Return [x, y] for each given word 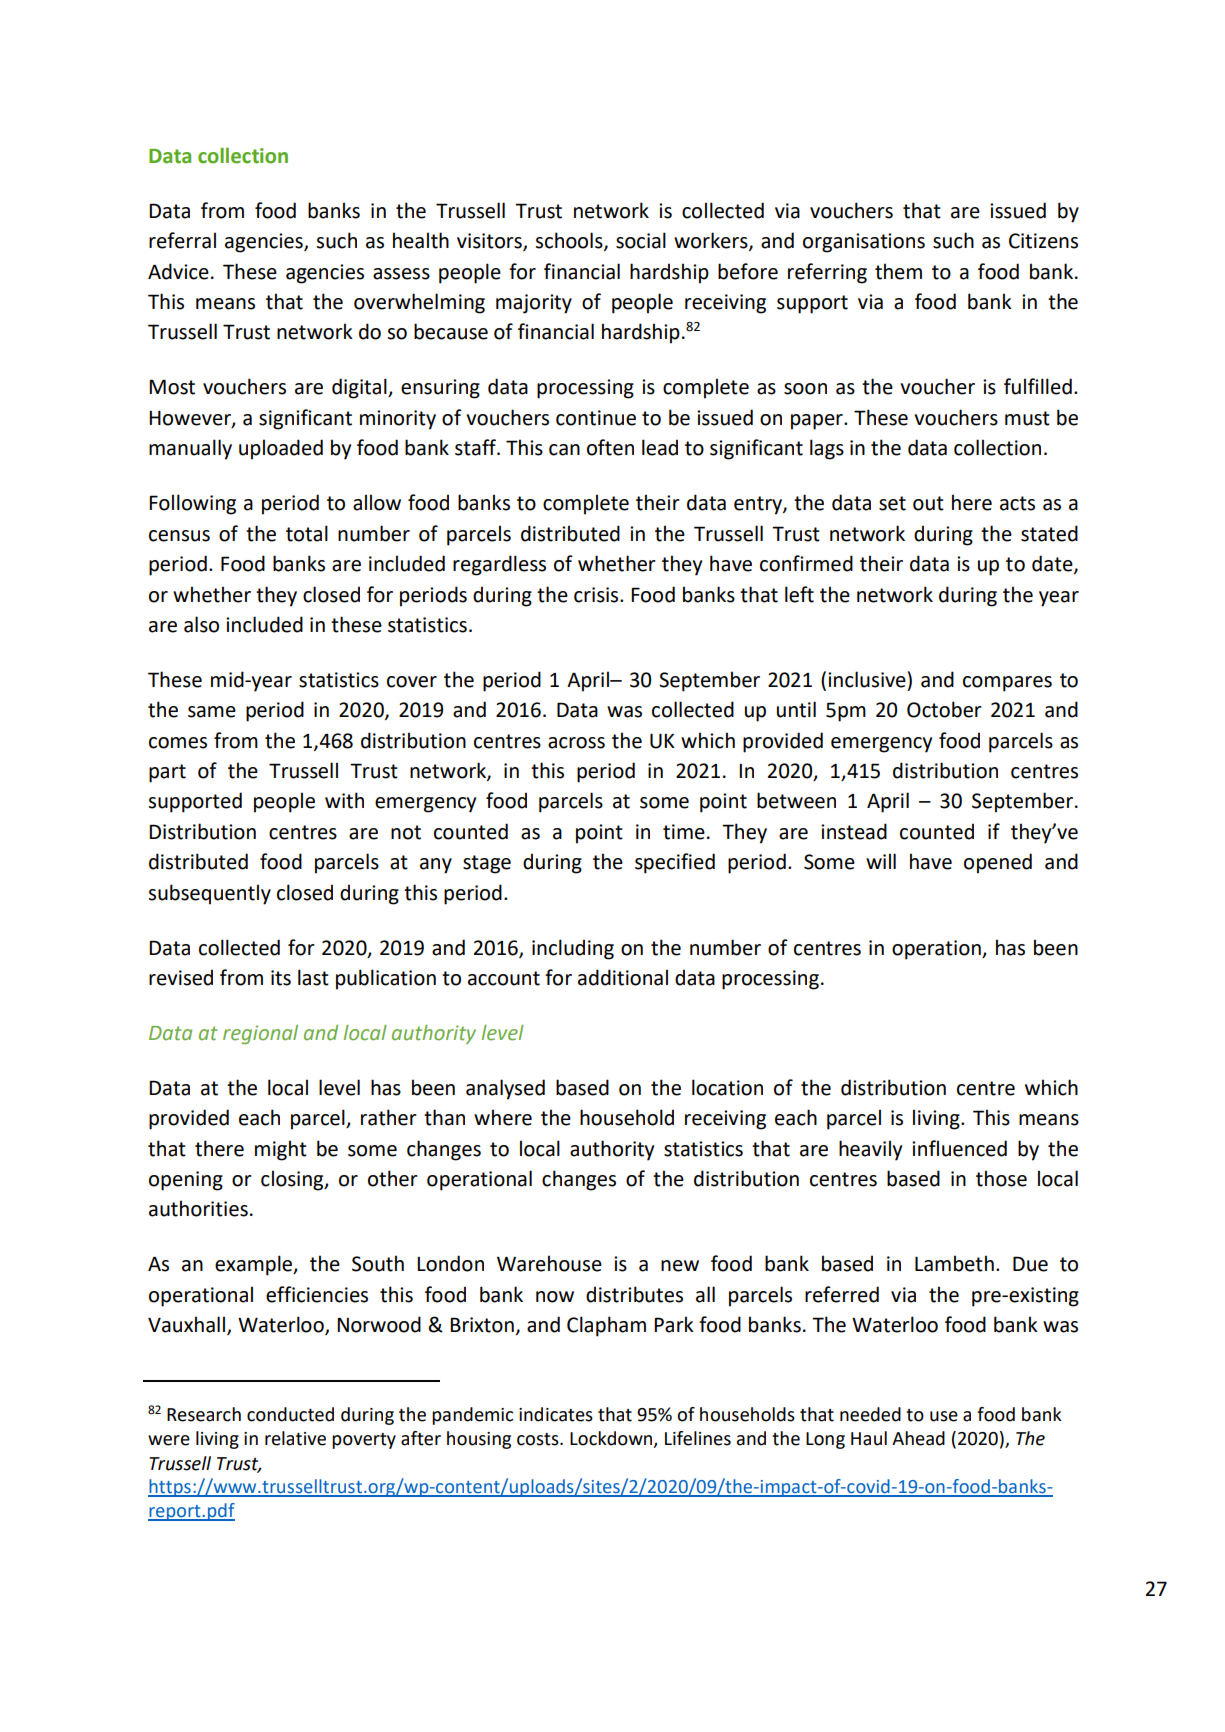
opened [998, 863]
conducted [290, 1414]
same [212, 712]
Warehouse [549, 1263]
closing [293, 1180]
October [944, 709]
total [307, 533]
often [610, 447]
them [898, 271]
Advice [178, 271]
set [892, 503]
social [641, 240]
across [576, 743]
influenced [959, 1148]
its [281, 978]
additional [623, 977]
